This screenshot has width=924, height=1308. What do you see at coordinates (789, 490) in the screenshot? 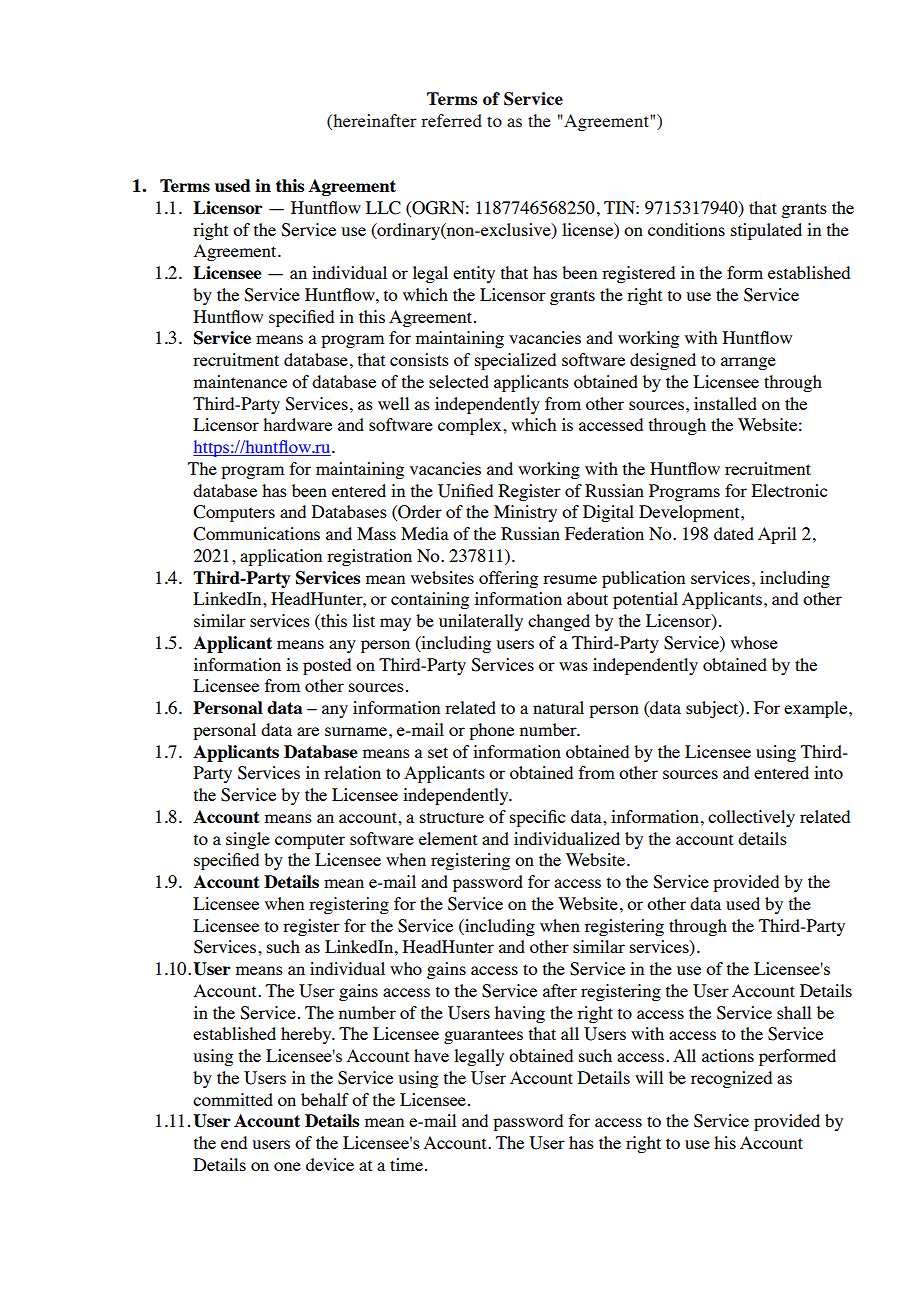
I see `Electronic` at bounding box center [789, 490].
